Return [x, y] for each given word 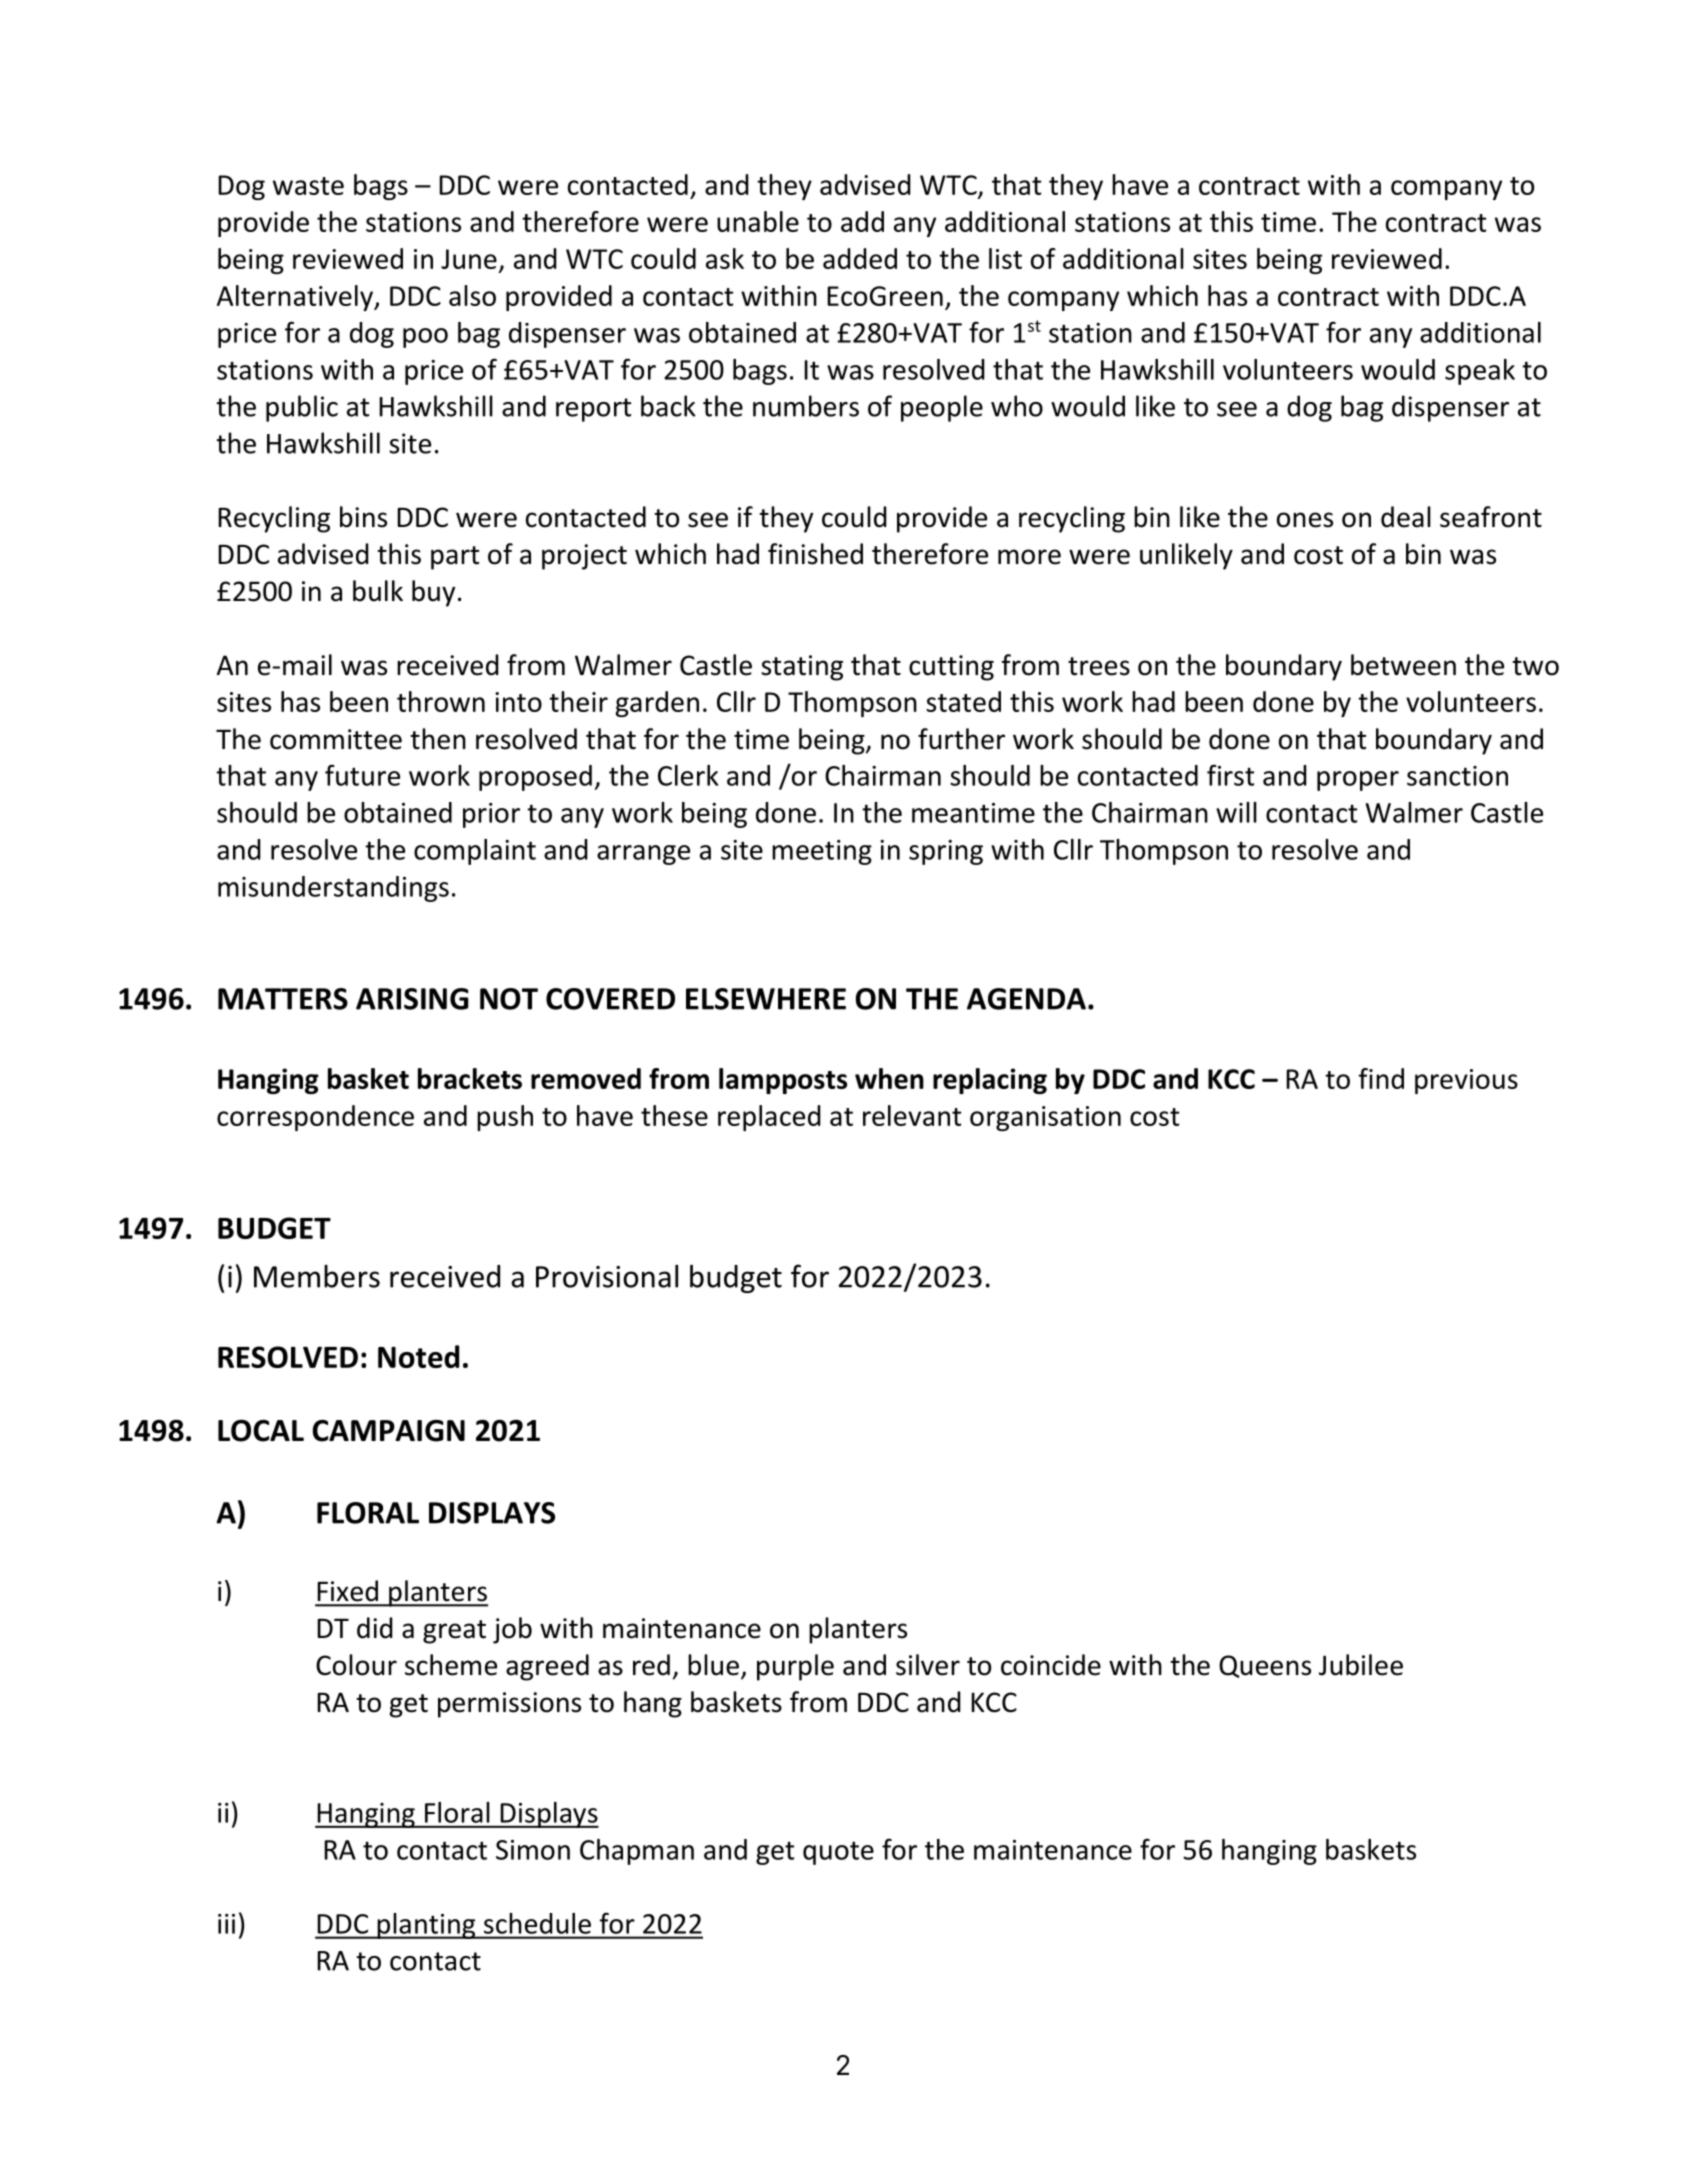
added [860, 258]
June [469, 259]
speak [1480, 372]
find [1381, 1078]
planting [426, 1926]
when [889, 1078]
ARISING [412, 999]
